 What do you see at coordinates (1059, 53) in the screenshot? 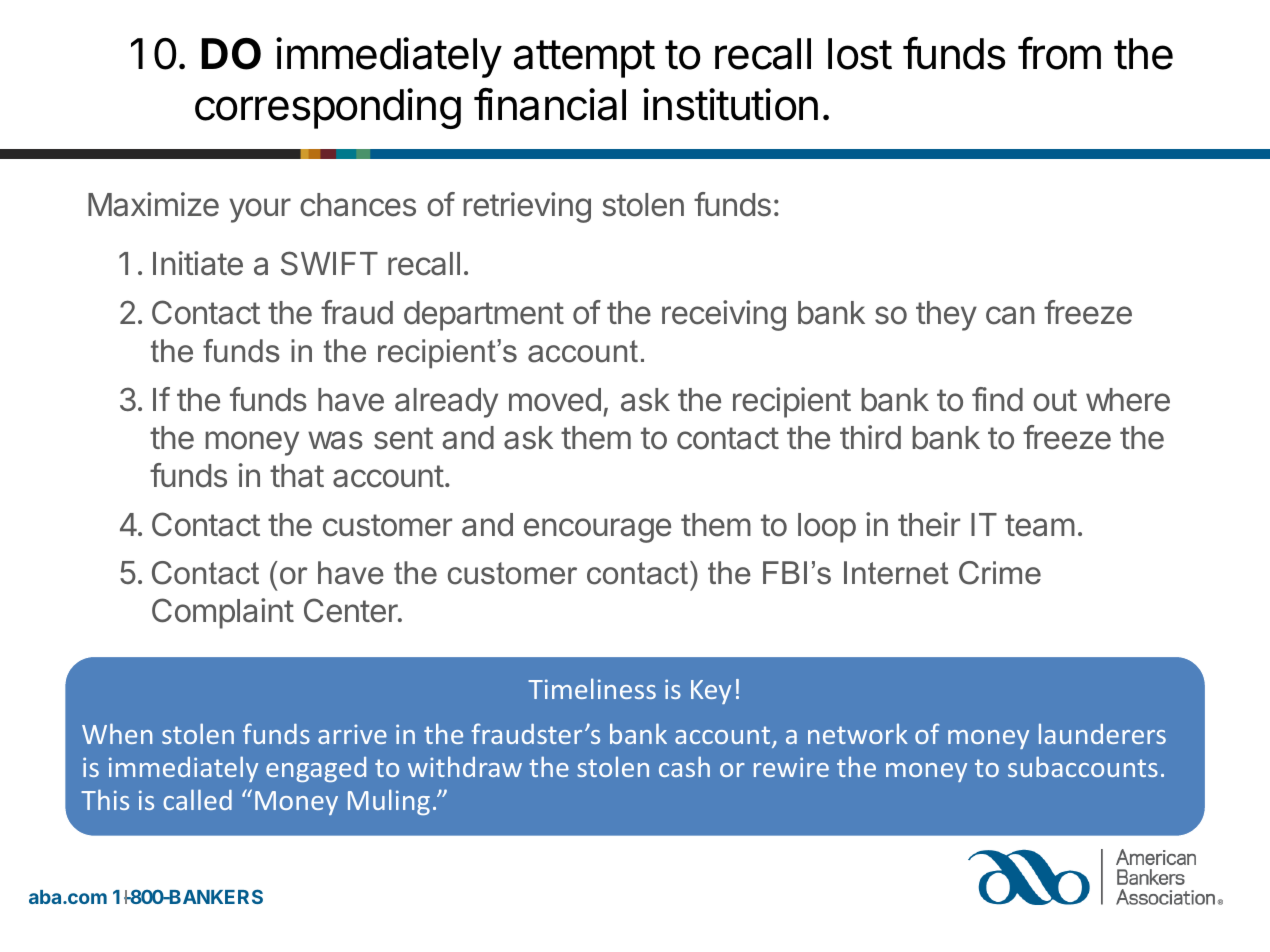
I see `from` at bounding box center [1059, 53].
